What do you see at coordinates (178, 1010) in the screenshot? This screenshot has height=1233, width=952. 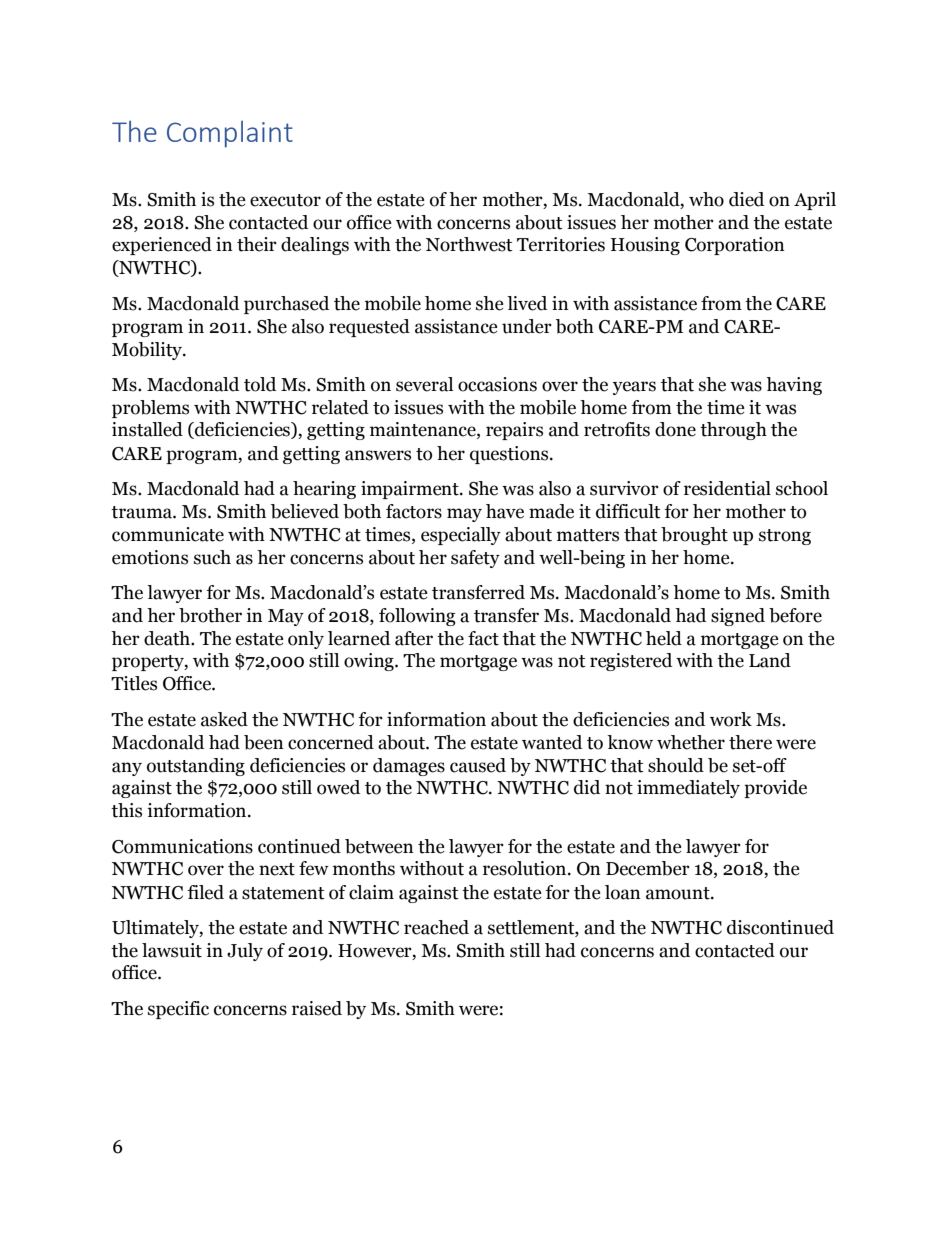 I see `specific` at bounding box center [178, 1010].
